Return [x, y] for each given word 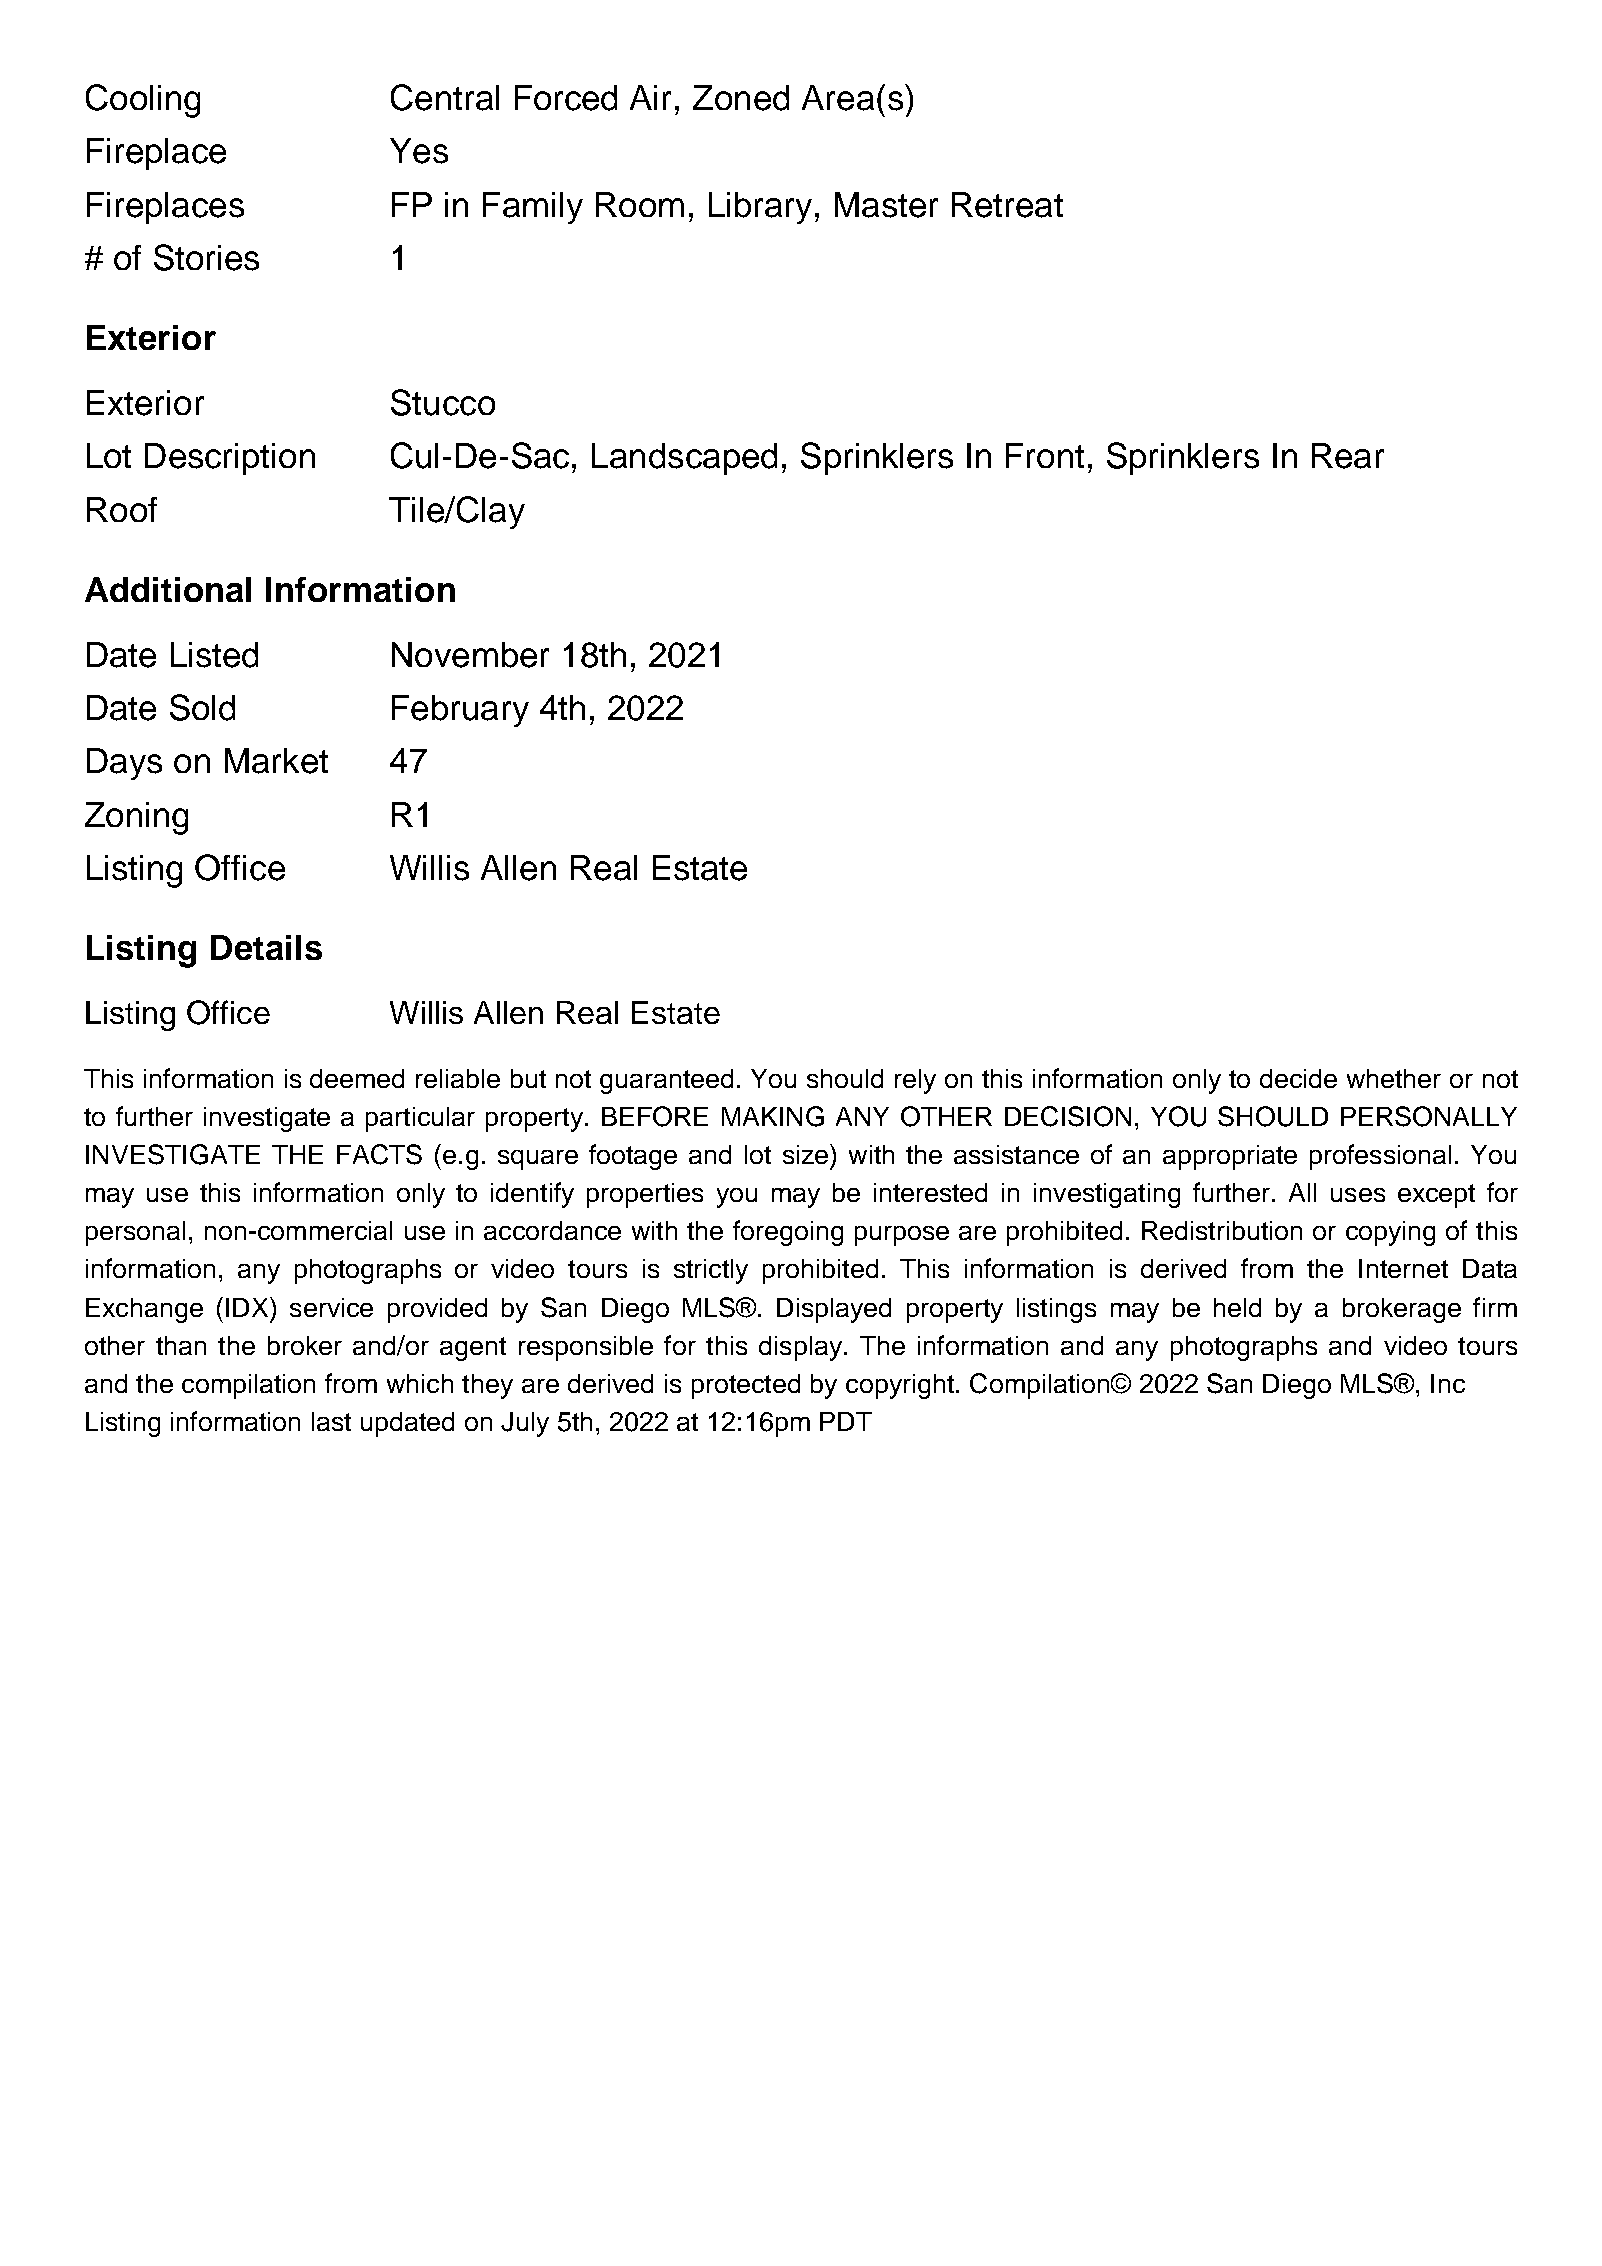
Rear [1348, 456]
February [460, 711]
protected [746, 1386]
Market [276, 761]
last [331, 1421]
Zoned [741, 98]
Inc [1448, 1383]
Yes [419, 151]
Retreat [1007, 205]
